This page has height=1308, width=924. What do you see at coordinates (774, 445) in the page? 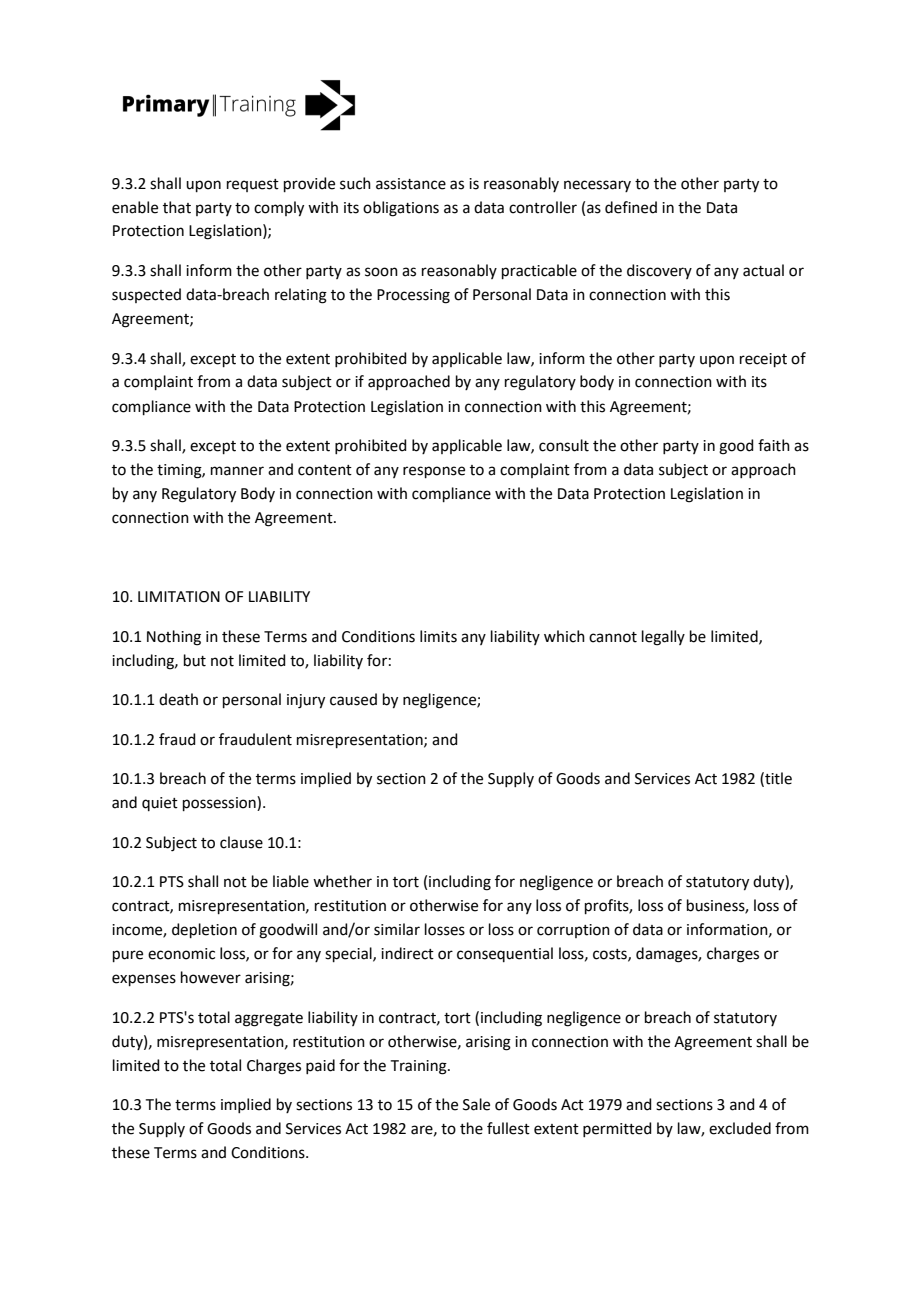
I see `faith` at bounding box center [774, 445].
